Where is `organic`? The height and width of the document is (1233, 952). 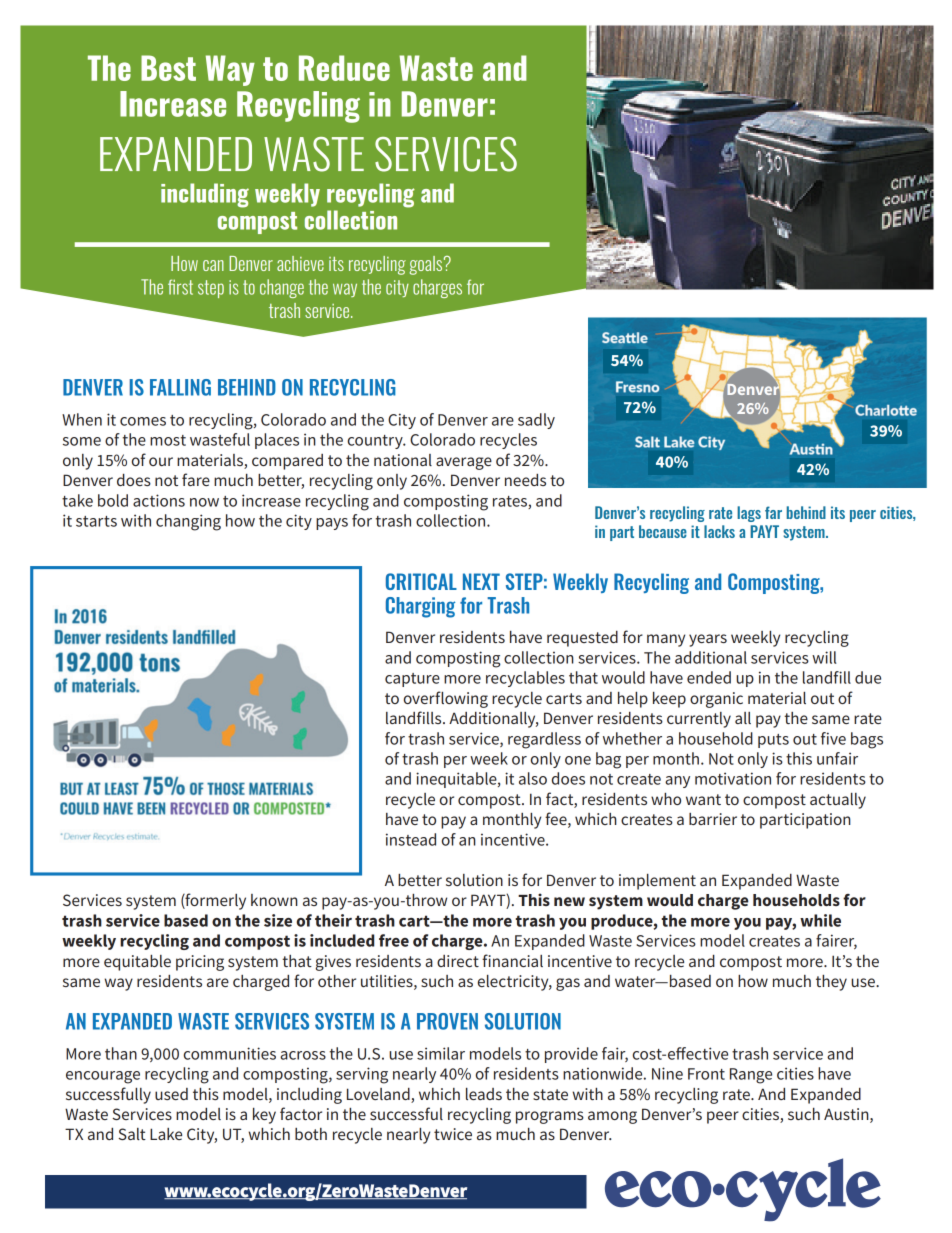
organic is located at coordinates (716, 700).
